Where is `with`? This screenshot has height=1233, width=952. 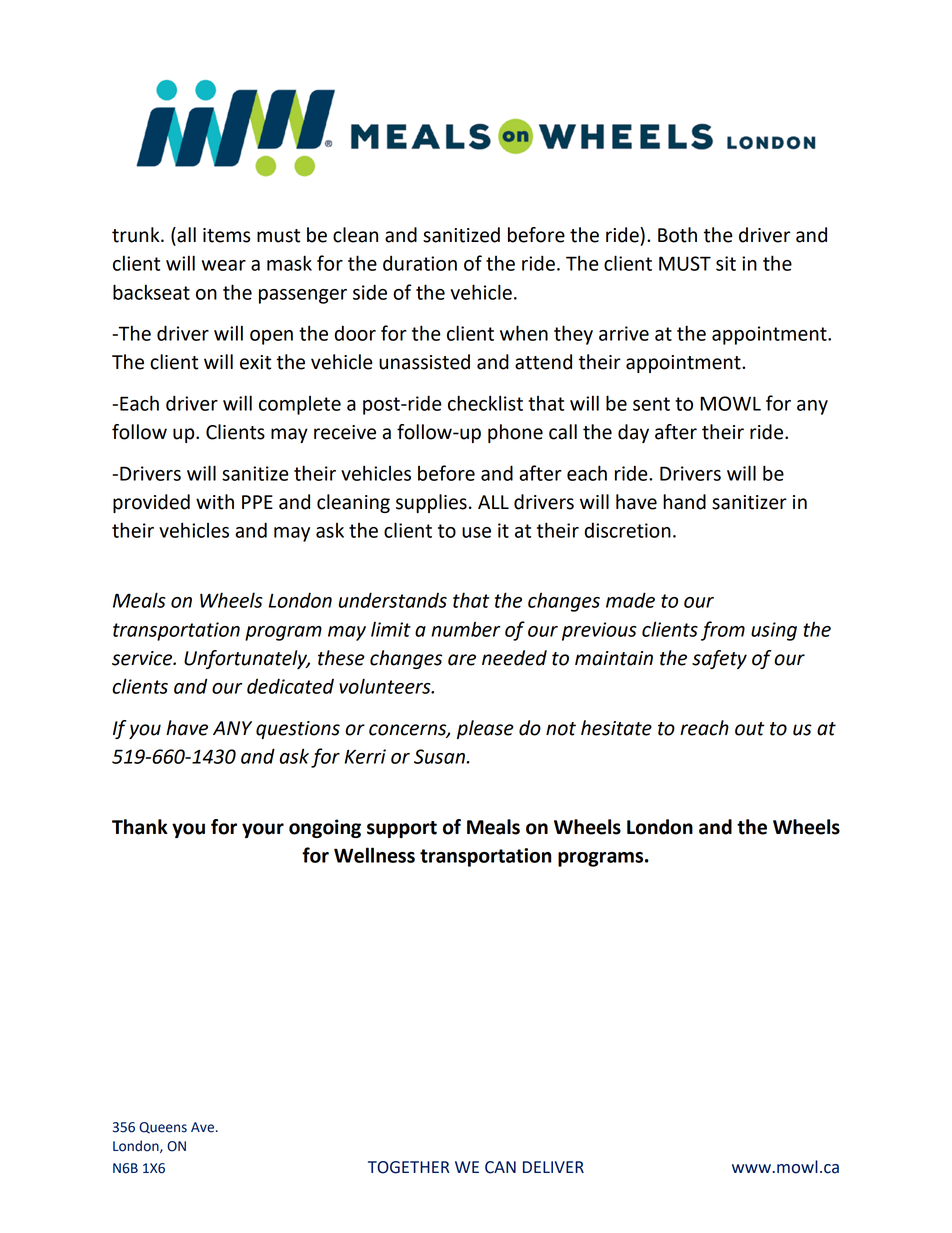 with is located at coordinates (215, 502).
